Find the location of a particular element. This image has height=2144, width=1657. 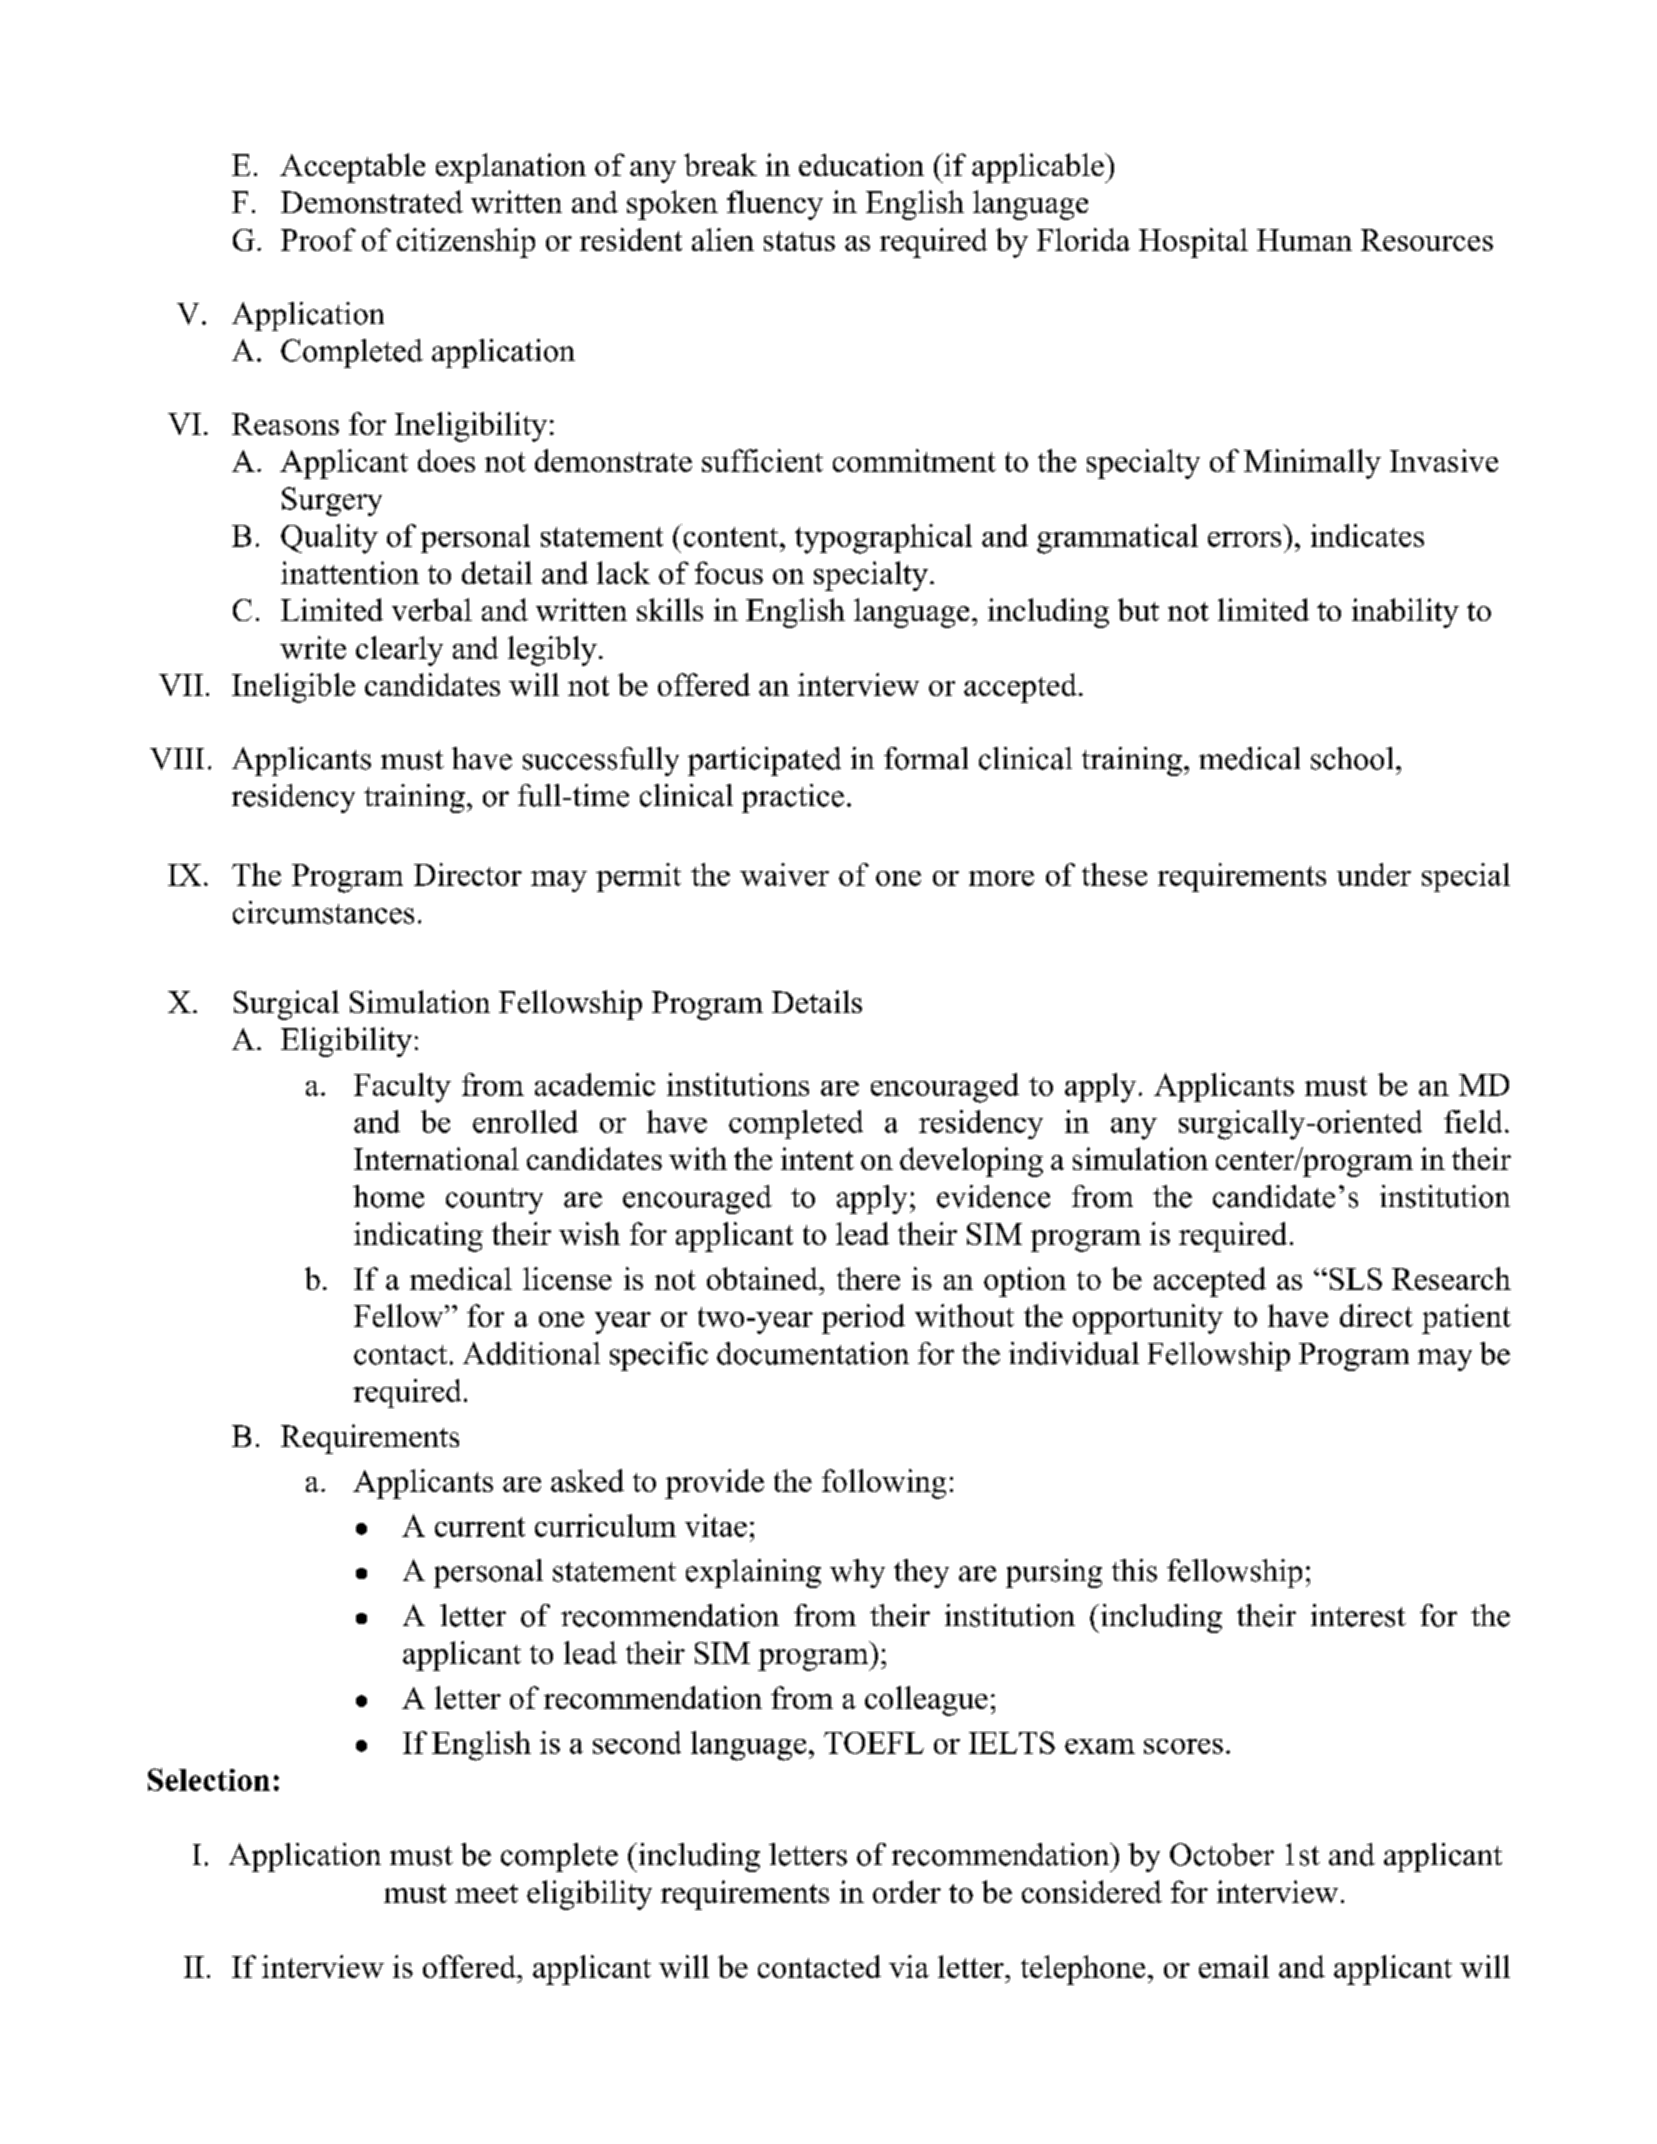

inability is located at coordinates (1405, 613).
